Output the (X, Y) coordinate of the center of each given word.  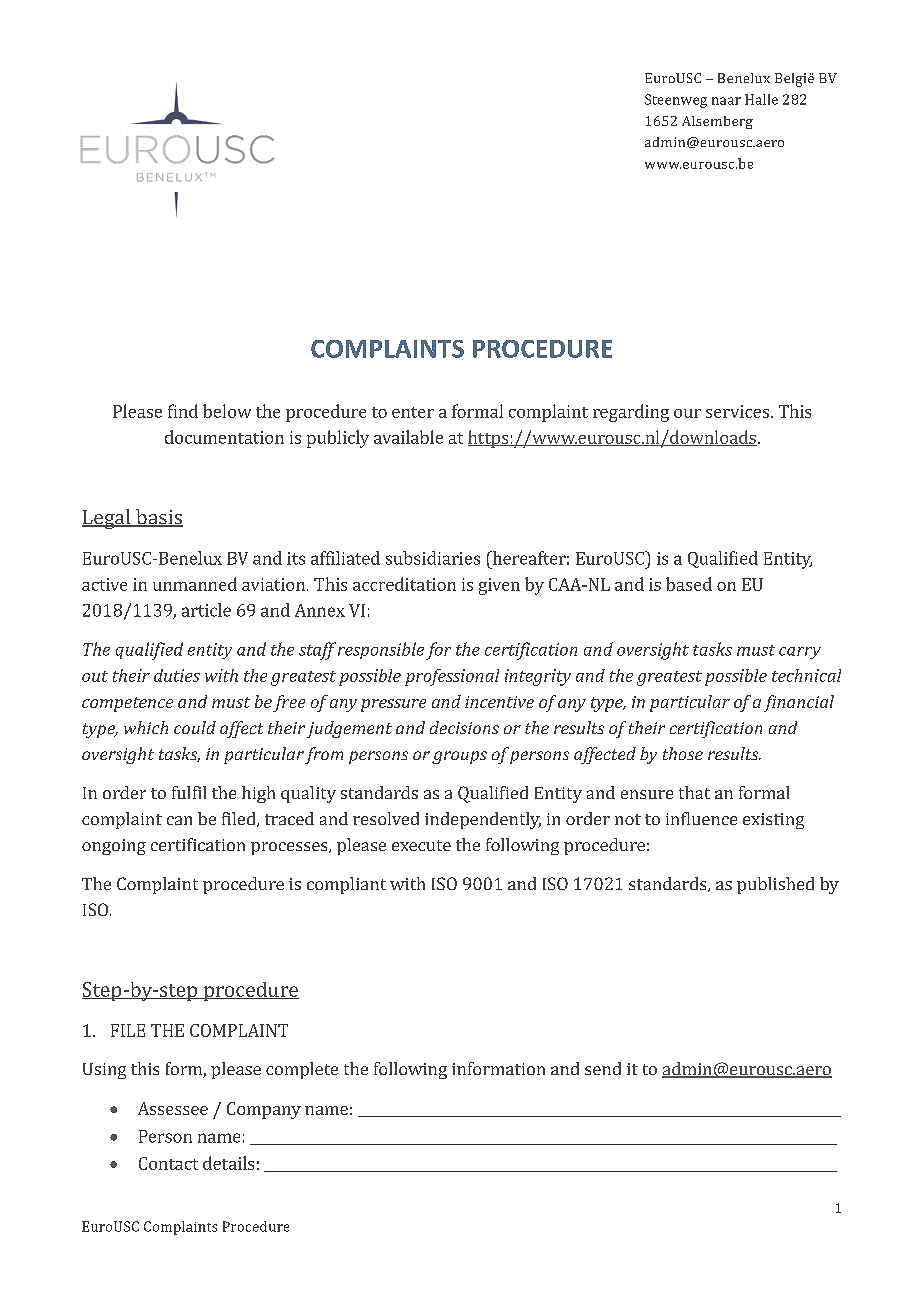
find (183, 411)
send (603, 1068)
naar (726, 101)
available (408, 437)
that (694, 792)
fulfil (189, 792)
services (737, 411)
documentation (224, 437)
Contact (168, 1163)
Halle (761, 99)
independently (483, 820)
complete (302, 1070)
